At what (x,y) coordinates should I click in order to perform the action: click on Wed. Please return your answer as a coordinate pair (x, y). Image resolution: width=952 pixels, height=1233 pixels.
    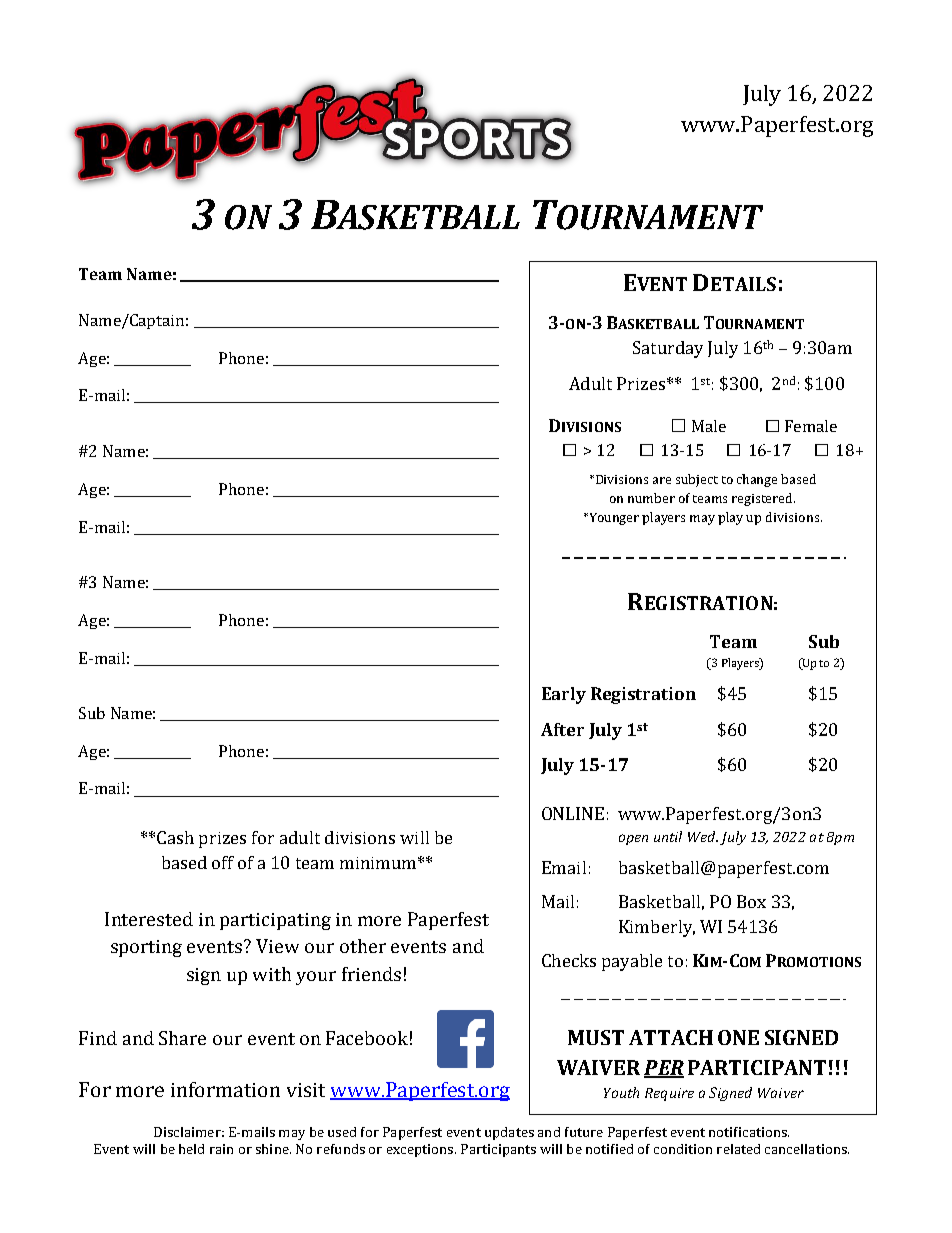
    Looking at the image, I should click on (703, 836).
